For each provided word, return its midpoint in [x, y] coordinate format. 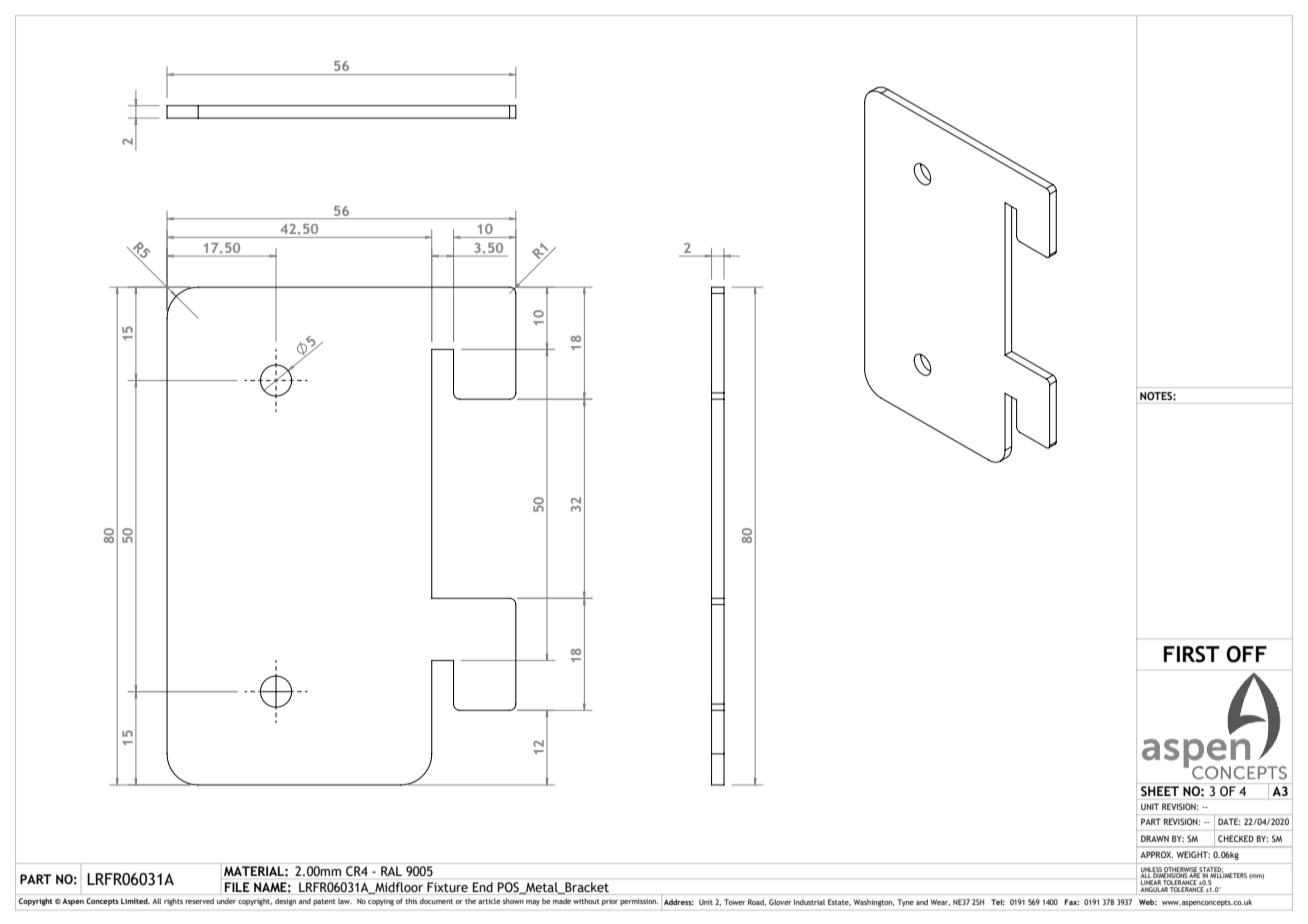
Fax [1071, 902]
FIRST [1192, 654]
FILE [237, 887]
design [285, 902]
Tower [734, 902]
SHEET [1160, 791]
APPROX [1156, 854]
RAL [391, 871]
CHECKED [1236, 838]
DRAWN [1155, 838]
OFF [1246, 654]
